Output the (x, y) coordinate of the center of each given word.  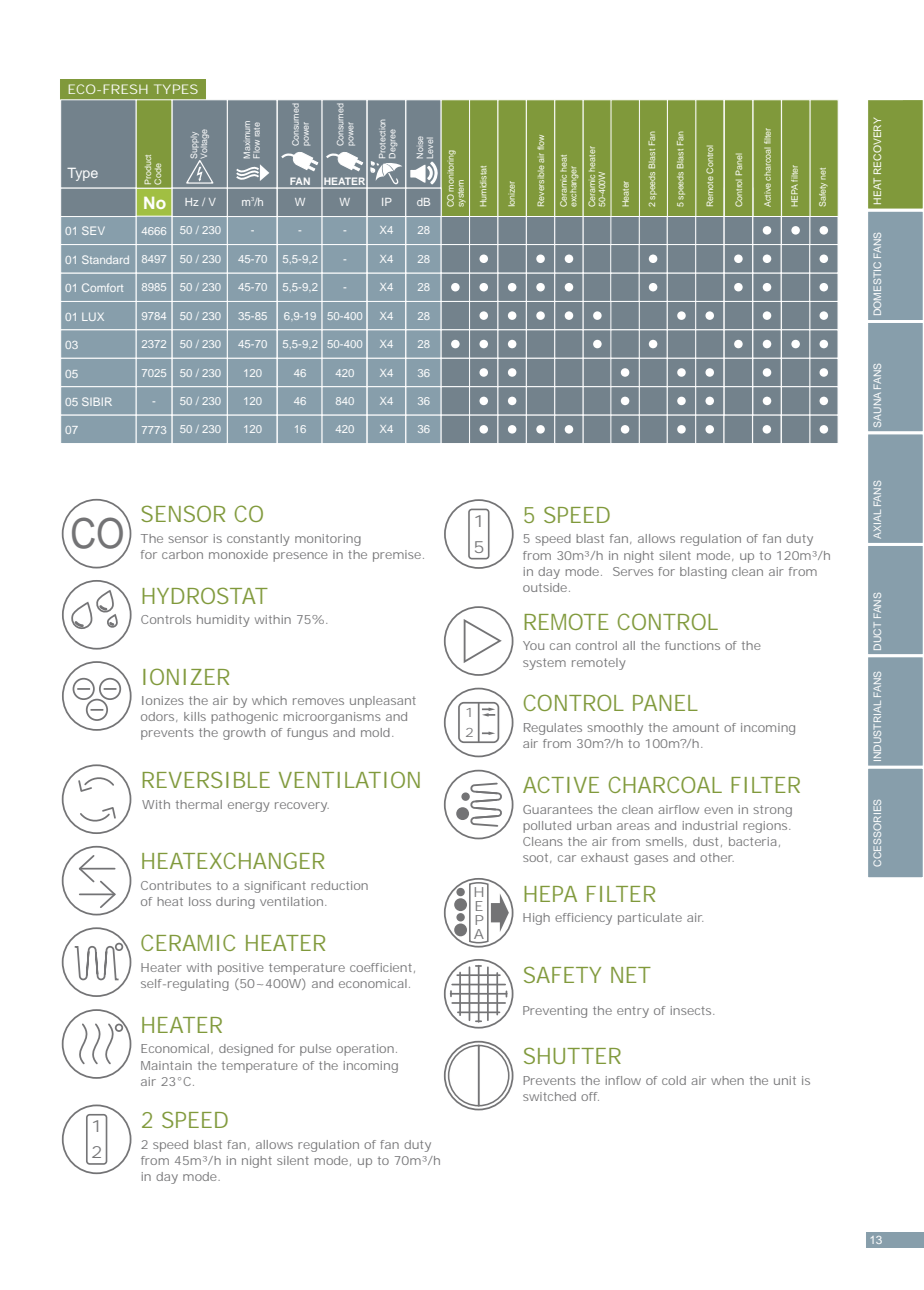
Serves (633, 571)
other (717, 857)
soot (537, 858)
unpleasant (383, 702)
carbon (182, 554)
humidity (223, 621)
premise (397, 556)
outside (545, 587)
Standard (105, 259)
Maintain (166, 1065)
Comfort (102, 287)
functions (692, 645)
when (727, 1080)
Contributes (176, 885)
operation (365, 1050)
